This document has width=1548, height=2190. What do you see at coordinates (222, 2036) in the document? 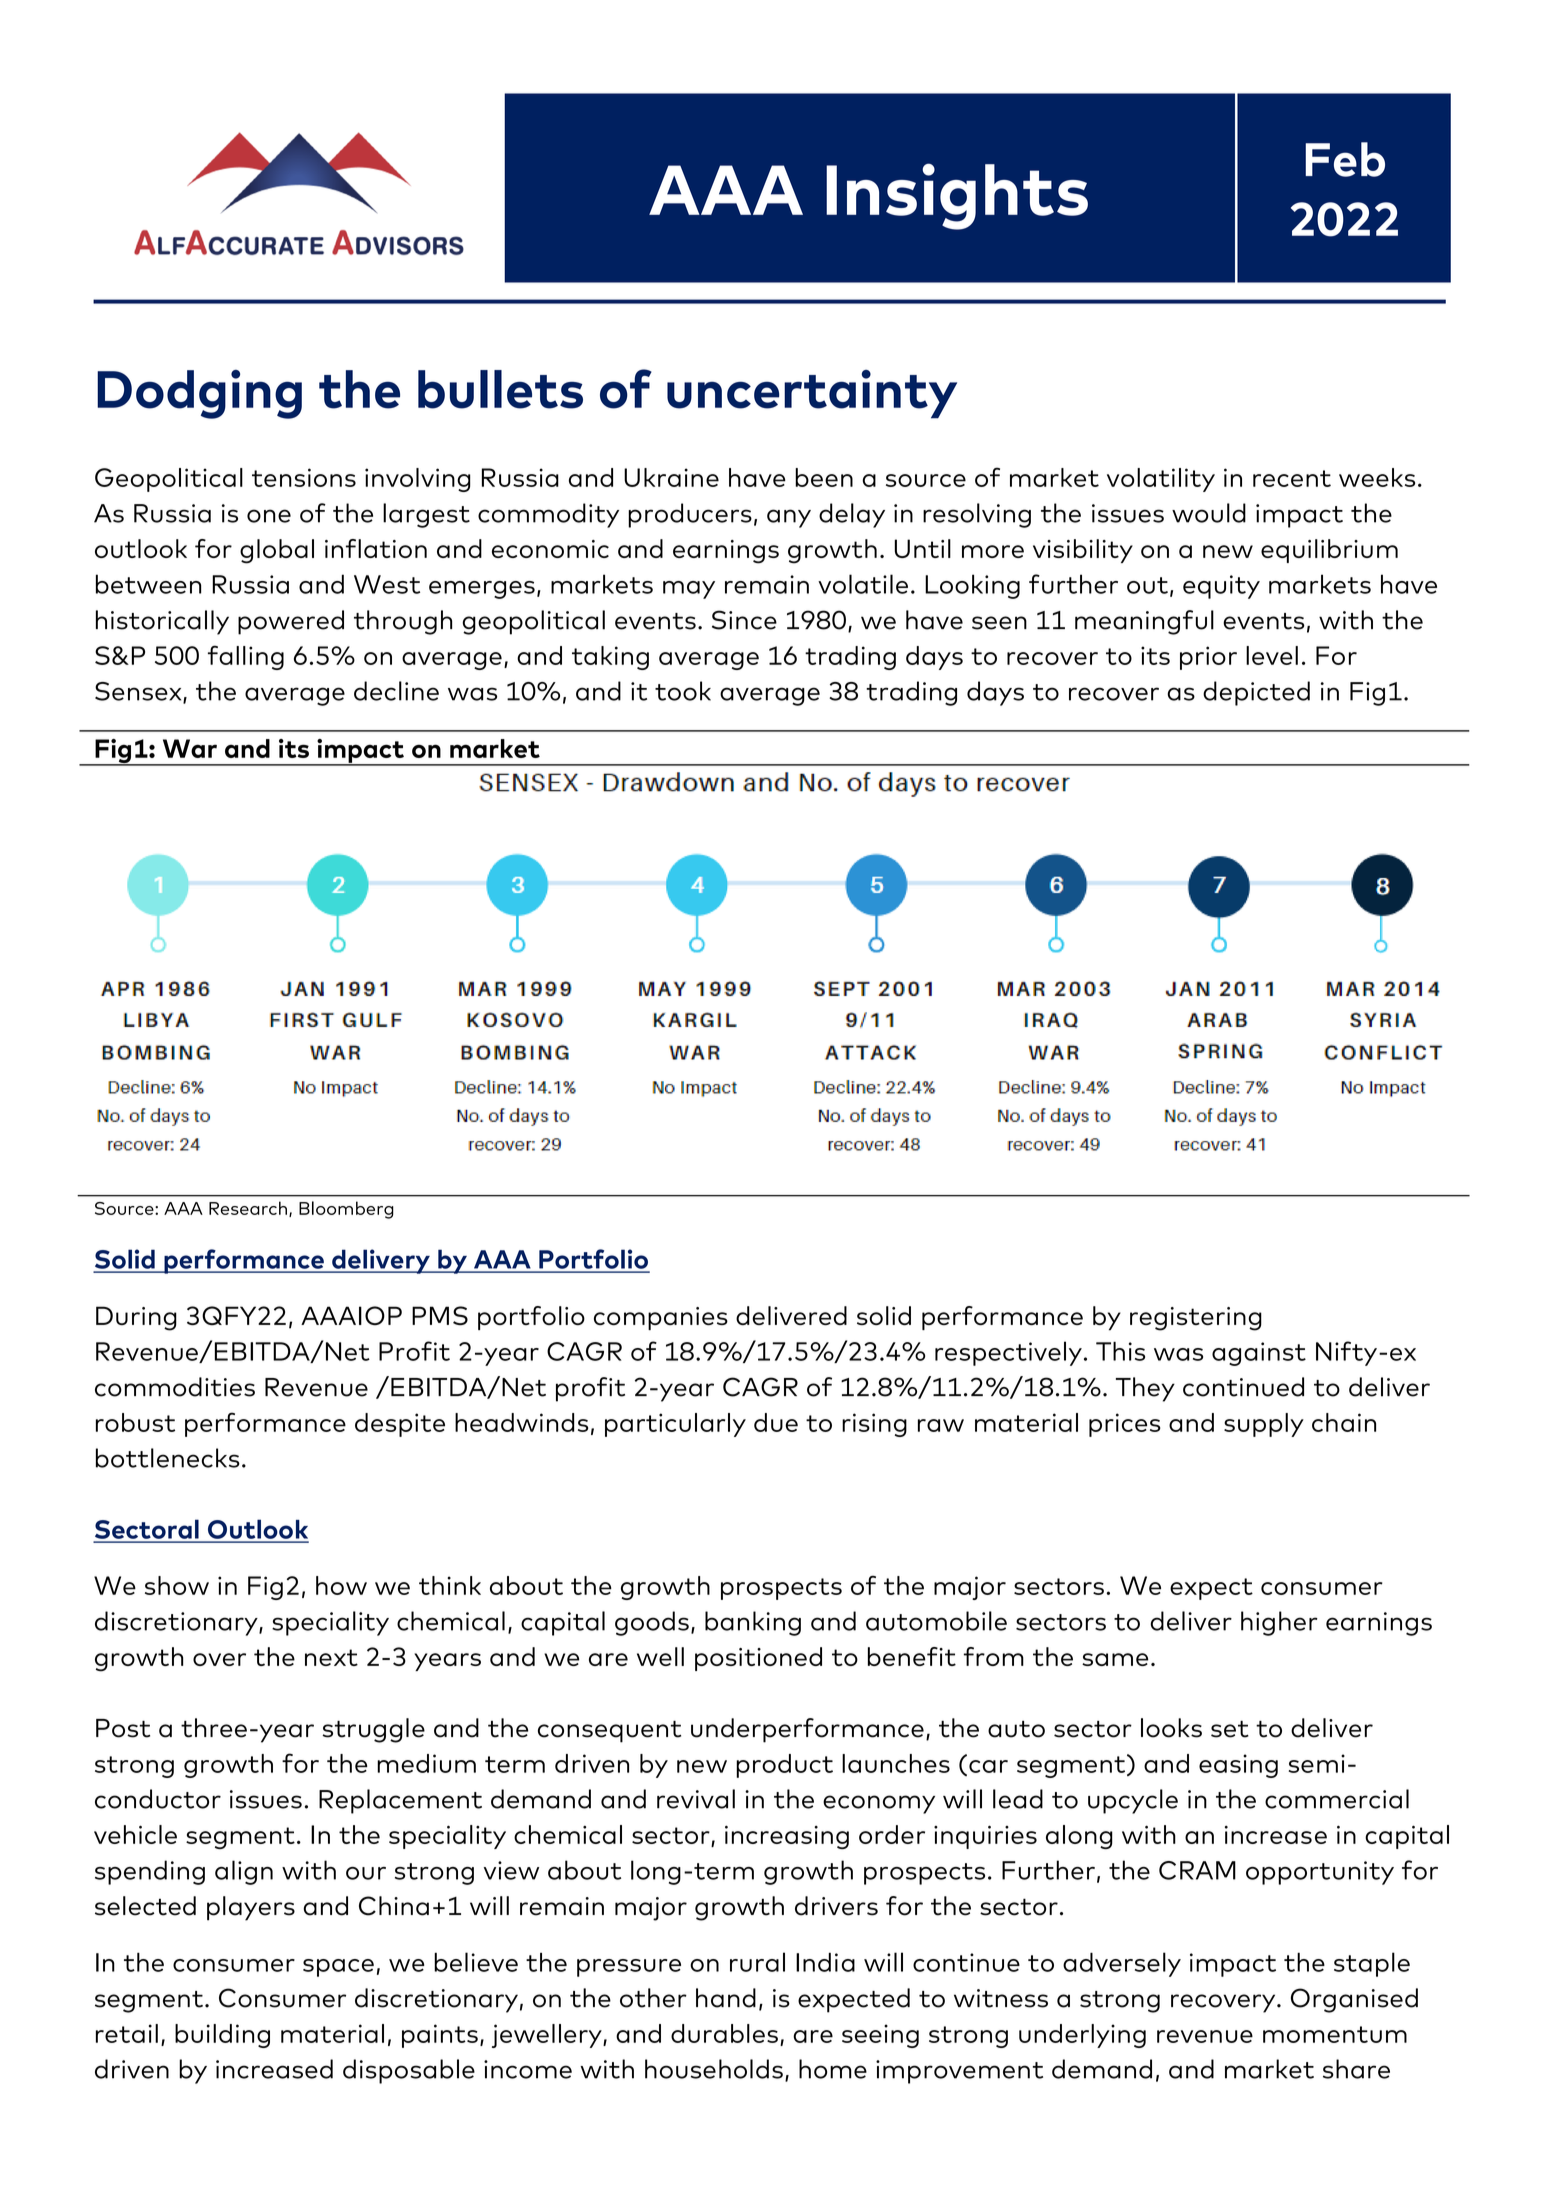
I see `building` at bounding box center [222, 2036].
